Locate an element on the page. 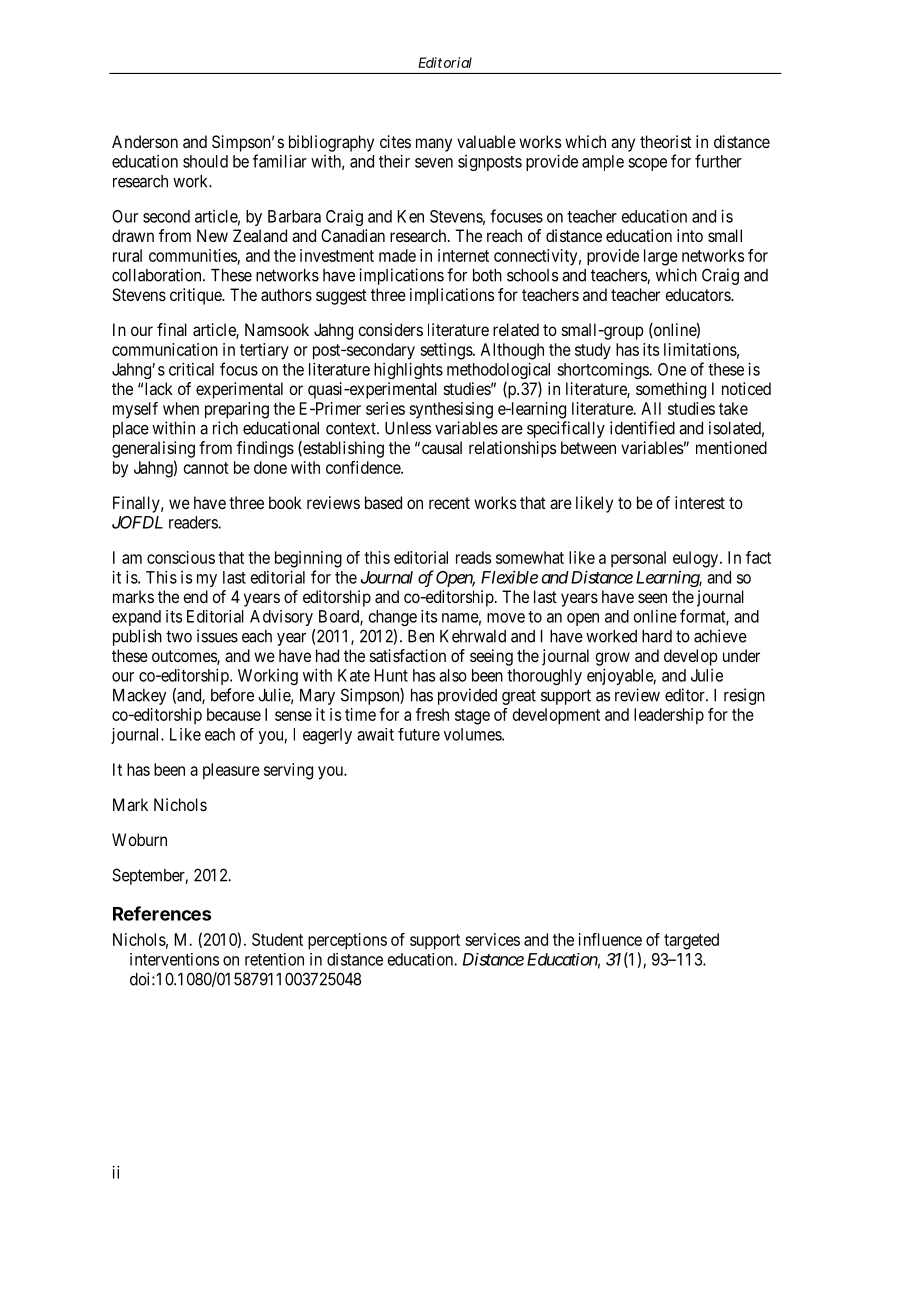  eulogy is located at coordinates (697, 559).
